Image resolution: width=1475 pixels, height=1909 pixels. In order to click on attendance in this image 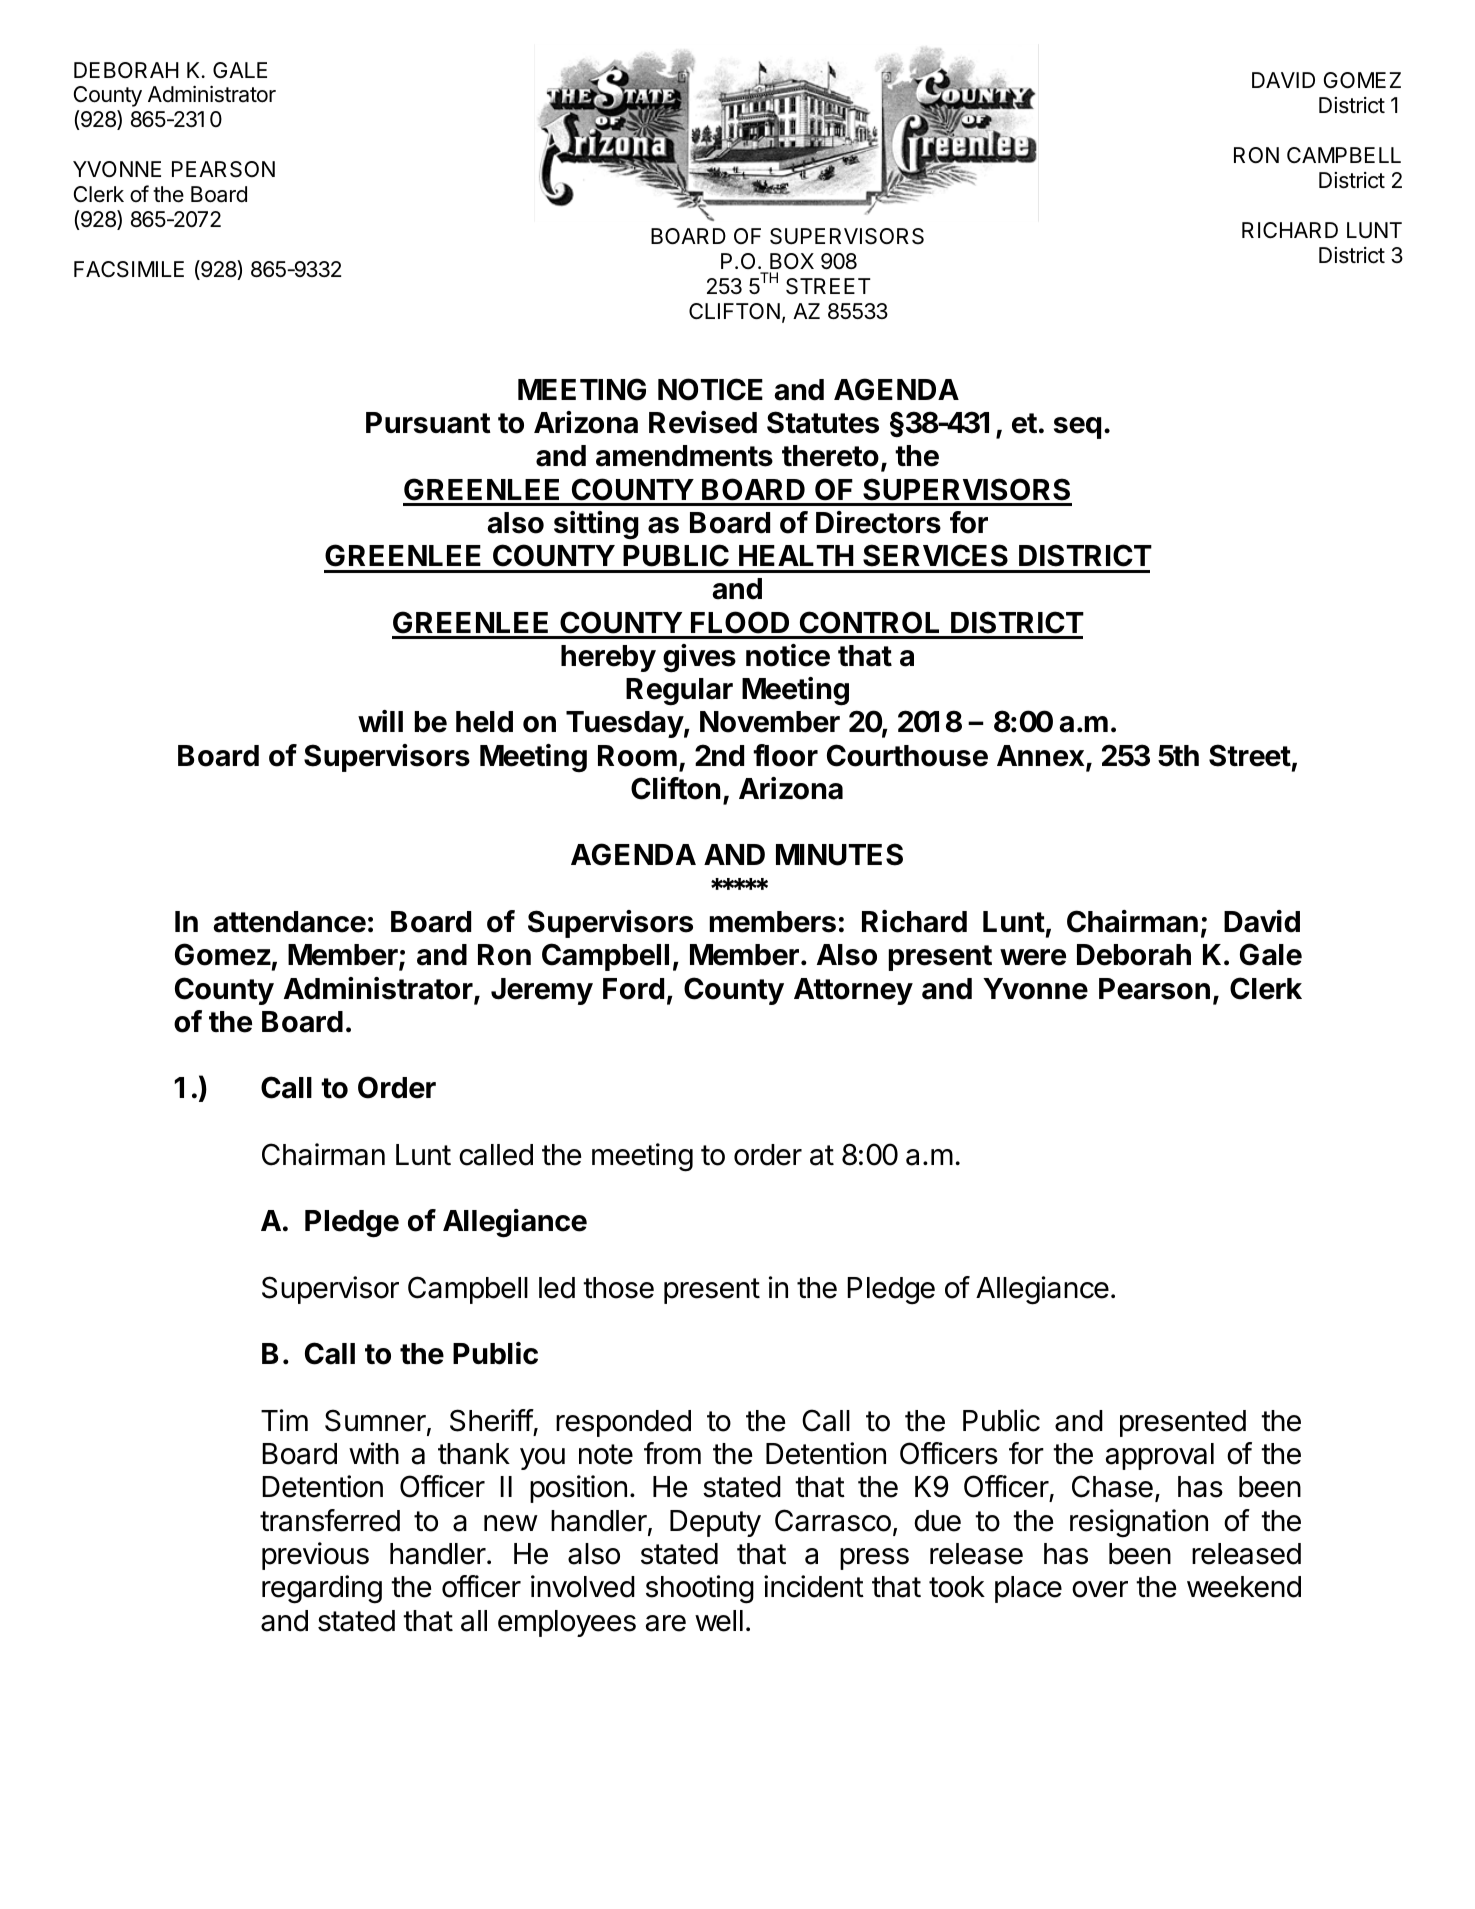, I will do `click(289, 922)`.
